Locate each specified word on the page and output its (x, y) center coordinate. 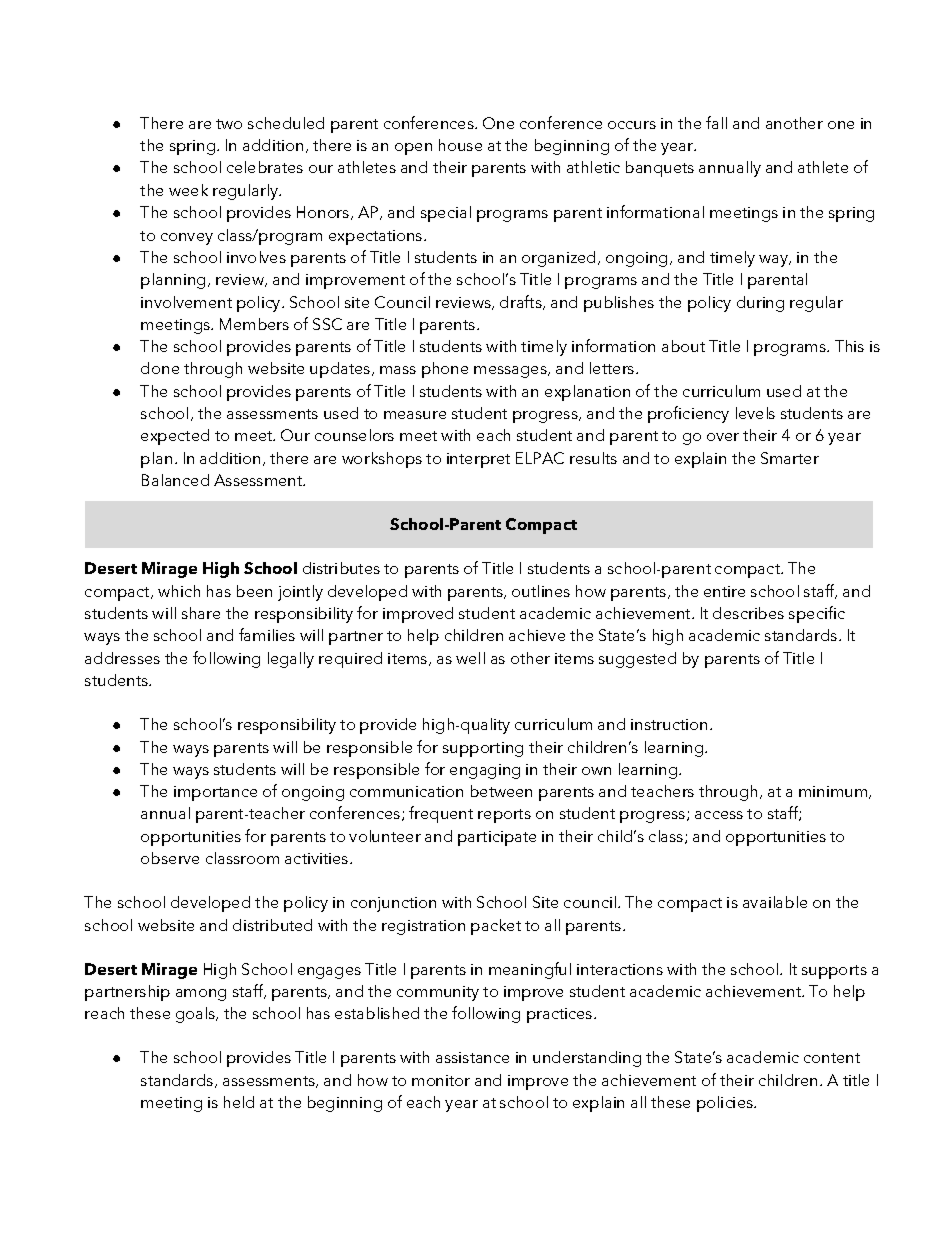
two (229, 124)
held (239, 1102)
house (460, 145)
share (201, 613)
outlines (541, 591)
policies (726, 1104)
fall (716, 122)
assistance (472, 1057)
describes (748, 613)
